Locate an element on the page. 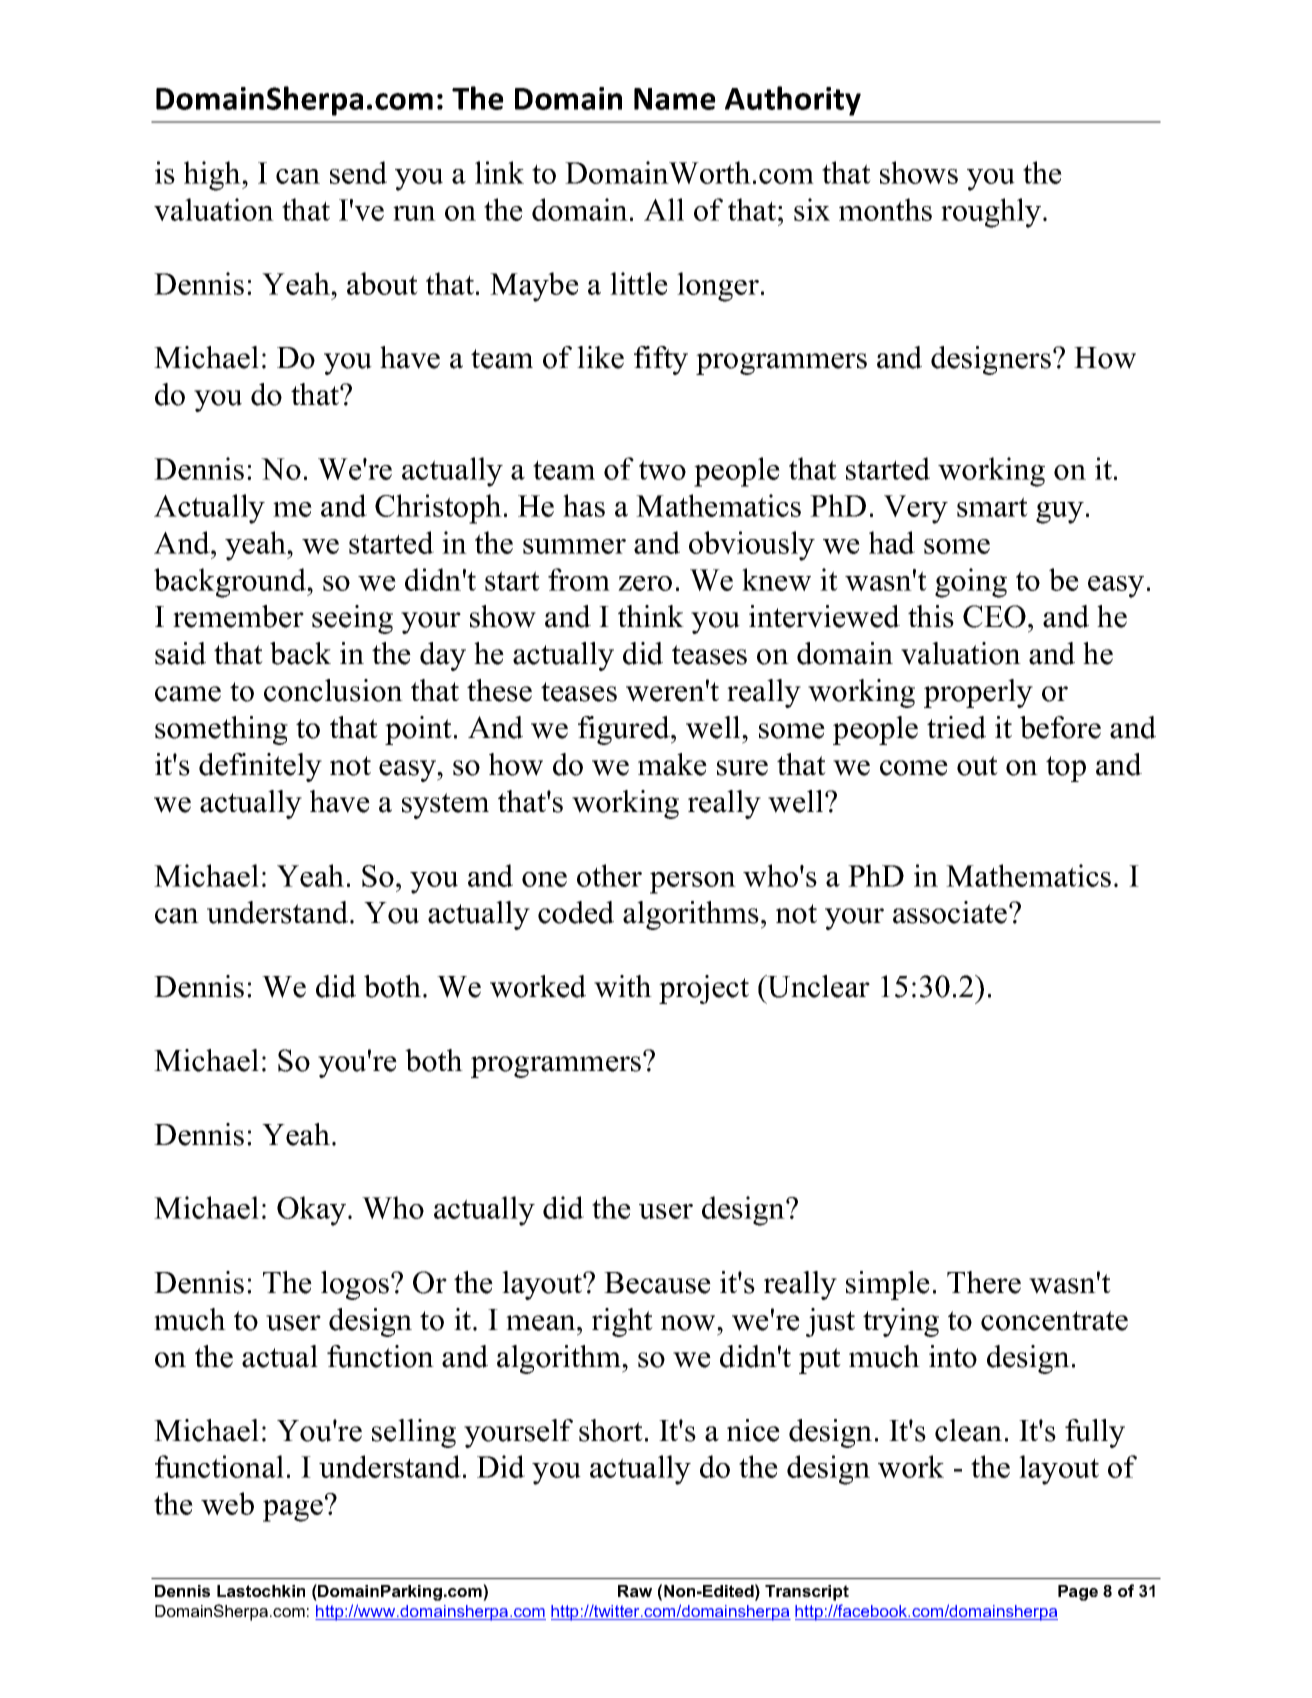  zero is located at coordinates (645, 583).
